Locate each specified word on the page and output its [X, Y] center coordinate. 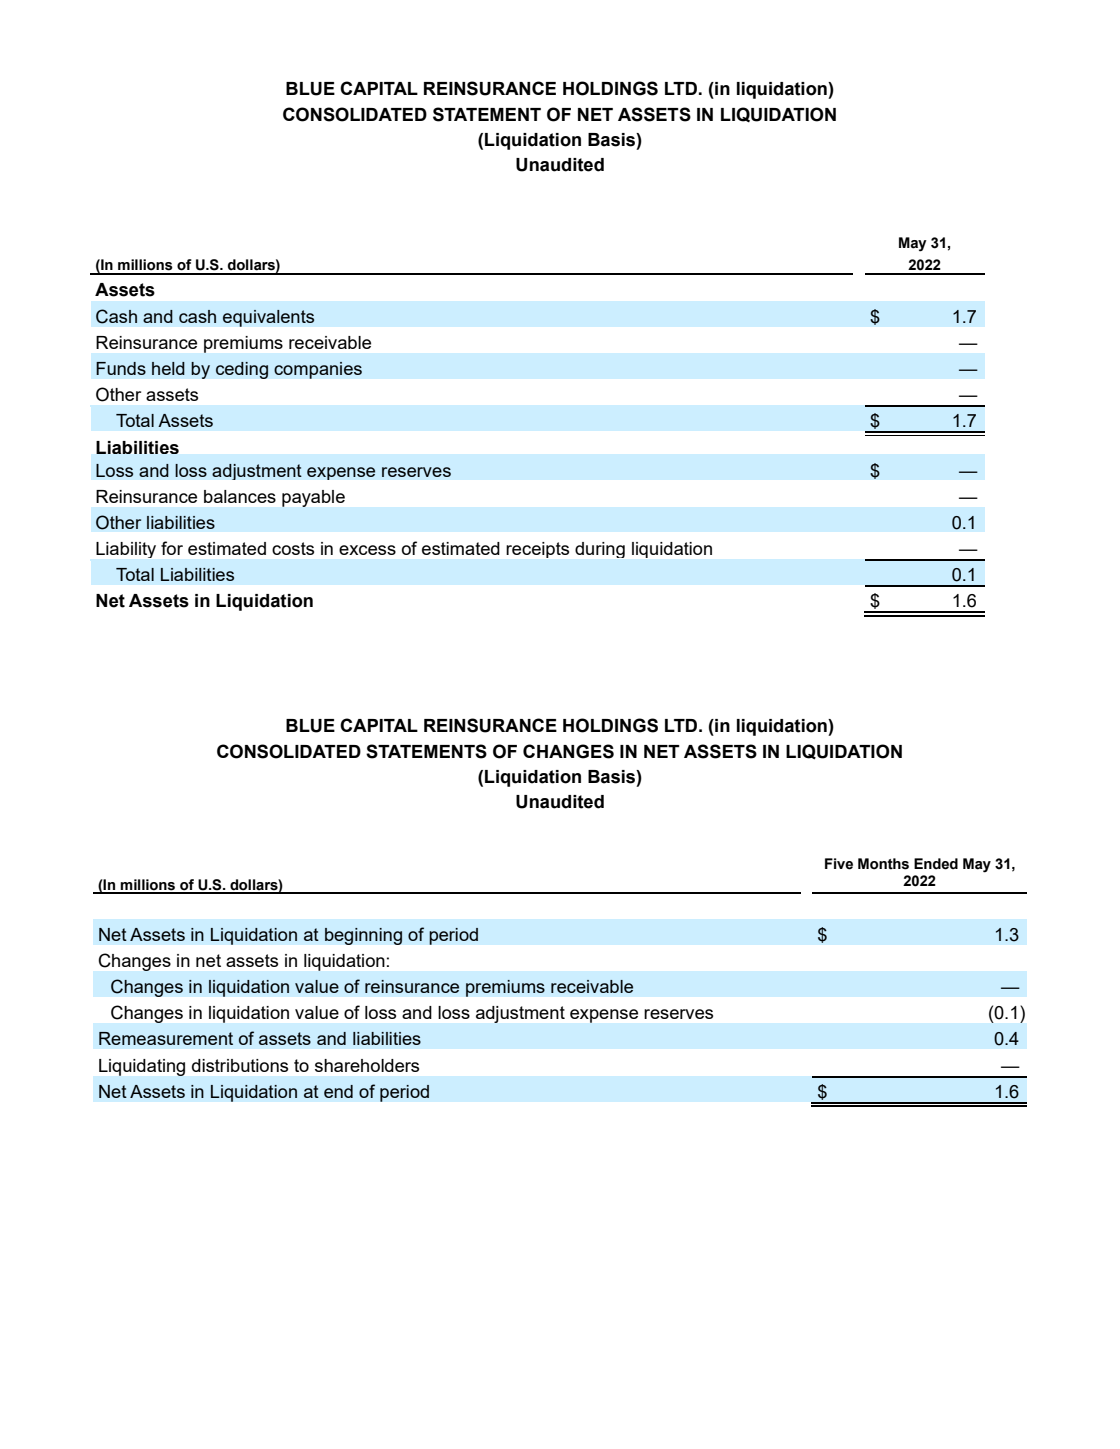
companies [318, 370]
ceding [242, 370]
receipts [537, 550]
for [172, 548]
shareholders [367, 1065]
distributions [240, 1065]
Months [883, 864]
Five [839, 864]
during [600, 550]
